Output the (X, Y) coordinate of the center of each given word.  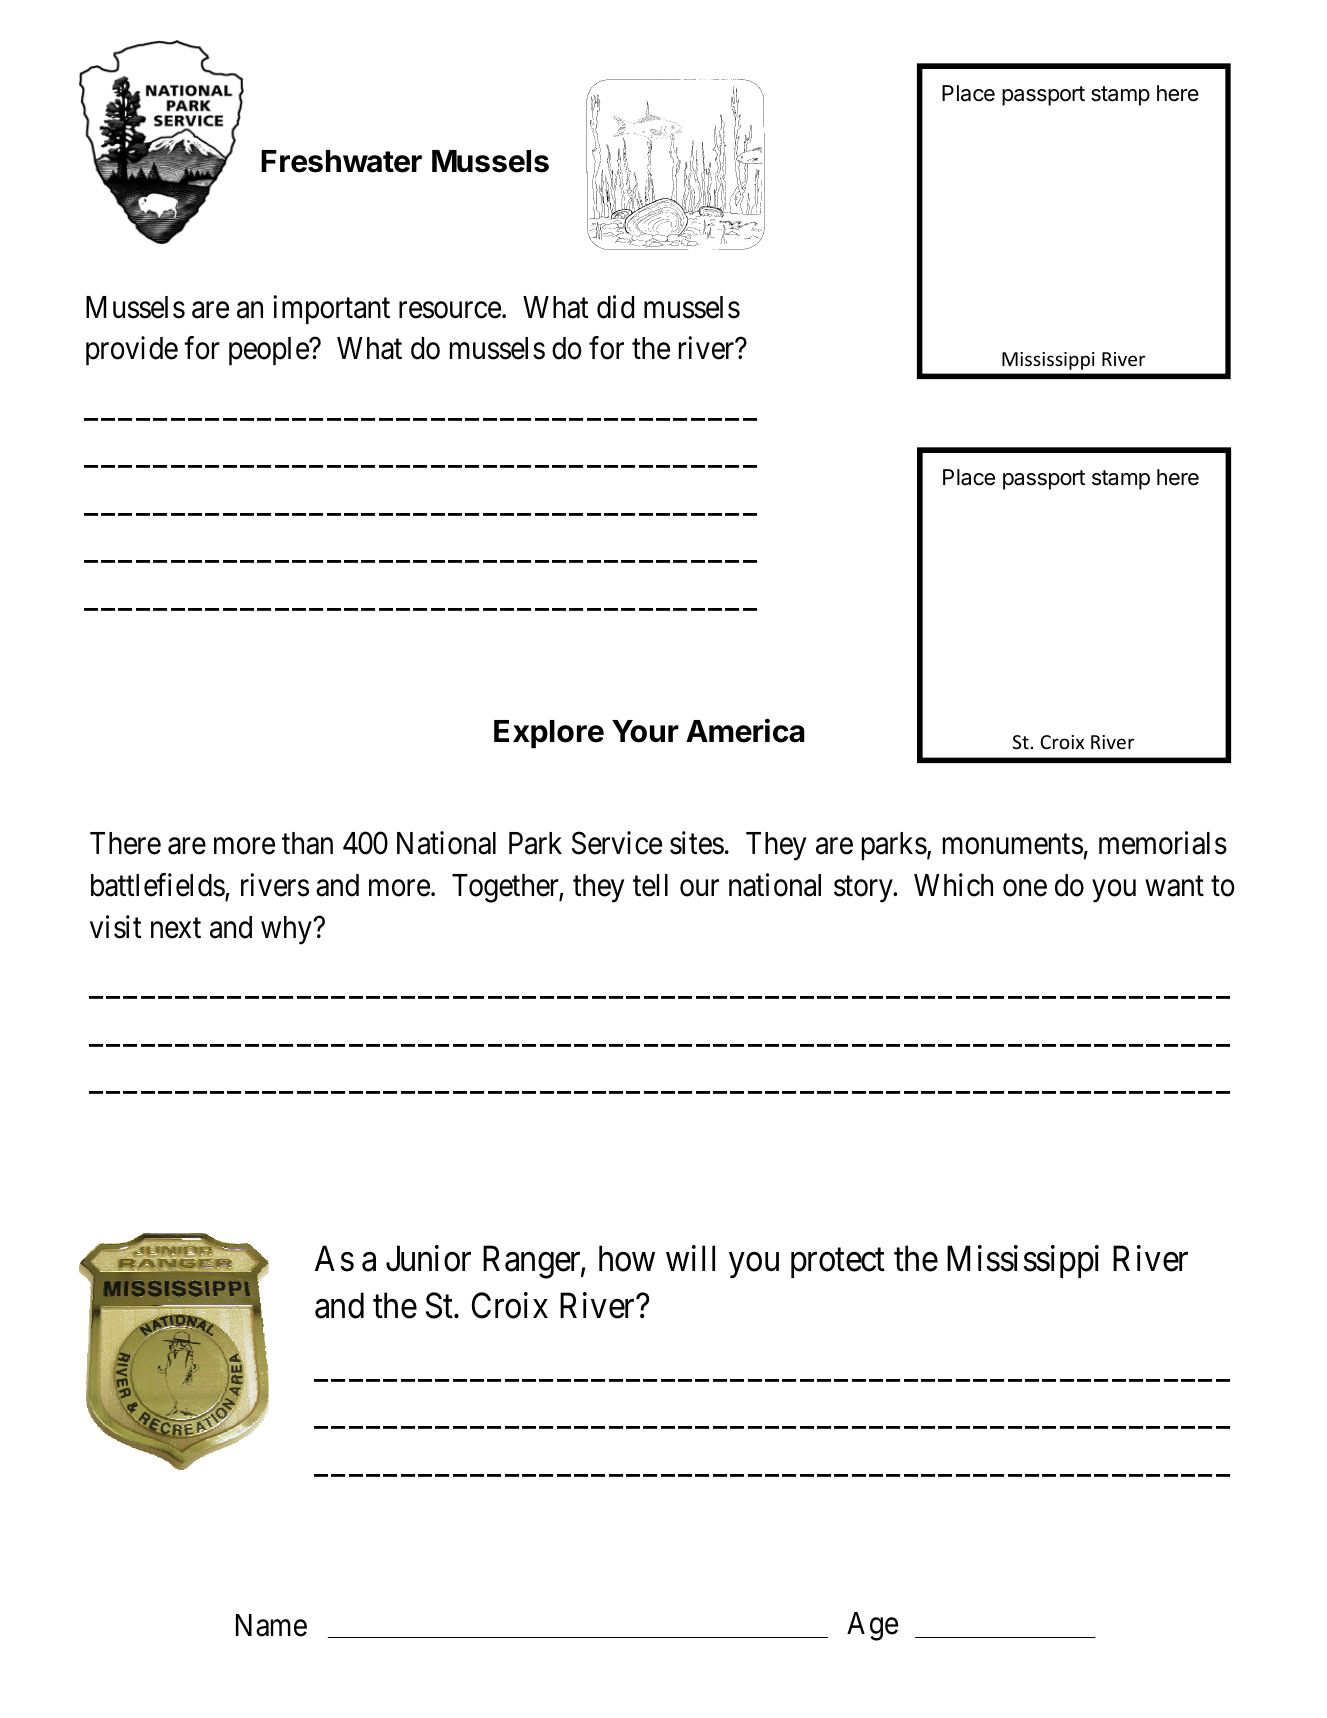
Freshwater (341, 161)
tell (650, 885)
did (615, 307)
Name (271, 1625)
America (745, 730)
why (287, 930)
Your (645, 731)
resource (450, 310)
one (1025, 888)
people (269, 351)
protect (838, 1263)
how (627, 1258)
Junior (428, 1258)
